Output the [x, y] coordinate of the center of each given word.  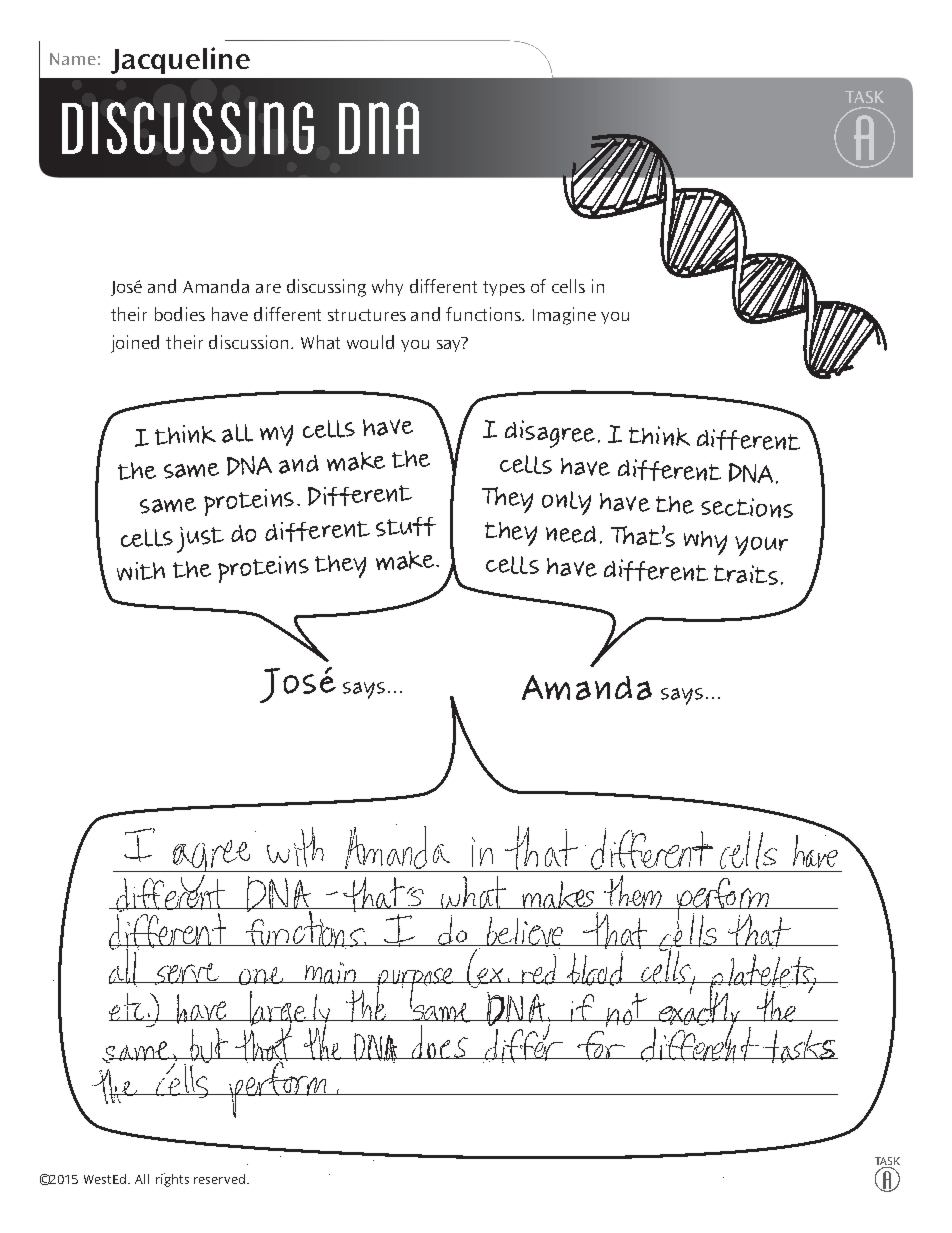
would [370, 342]
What [320, 342]
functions [485, 314]
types [504, 288]
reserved [221, 1179]
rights [172, 1180]
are [268, 288]
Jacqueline [180, 60]
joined [135, 344]
